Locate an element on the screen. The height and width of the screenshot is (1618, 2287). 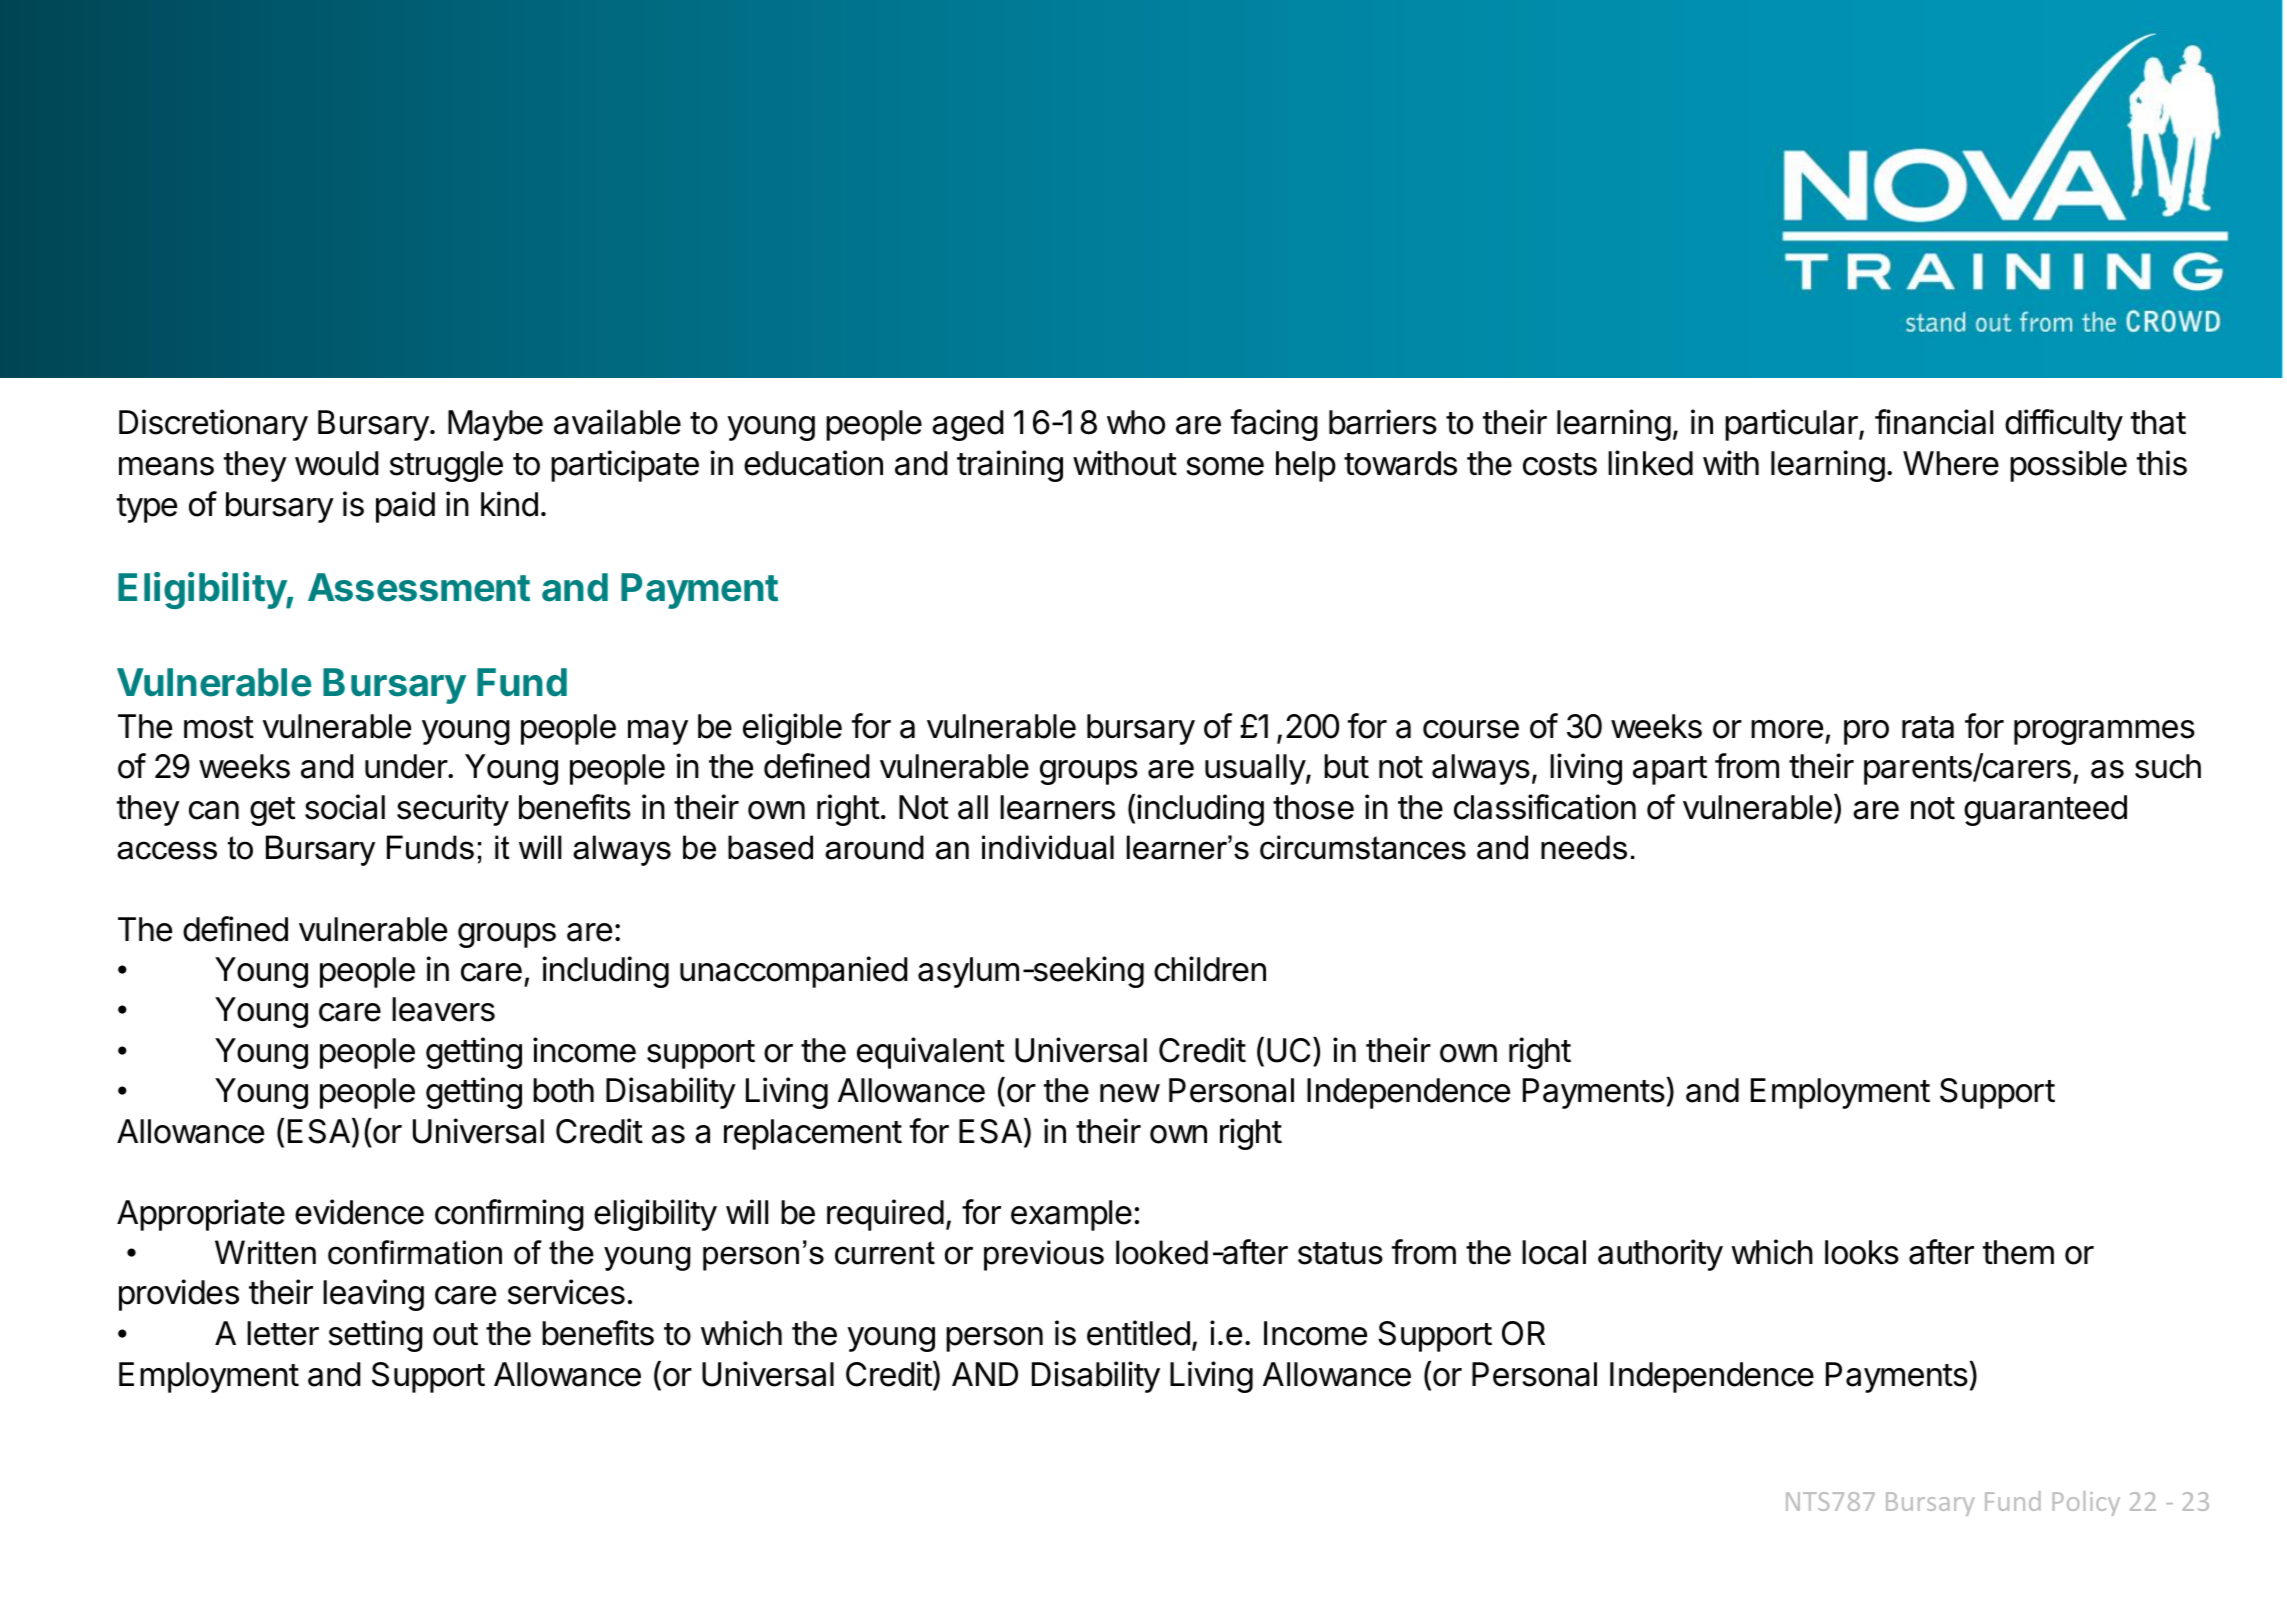
some is located at coordinates (1225, 466).
